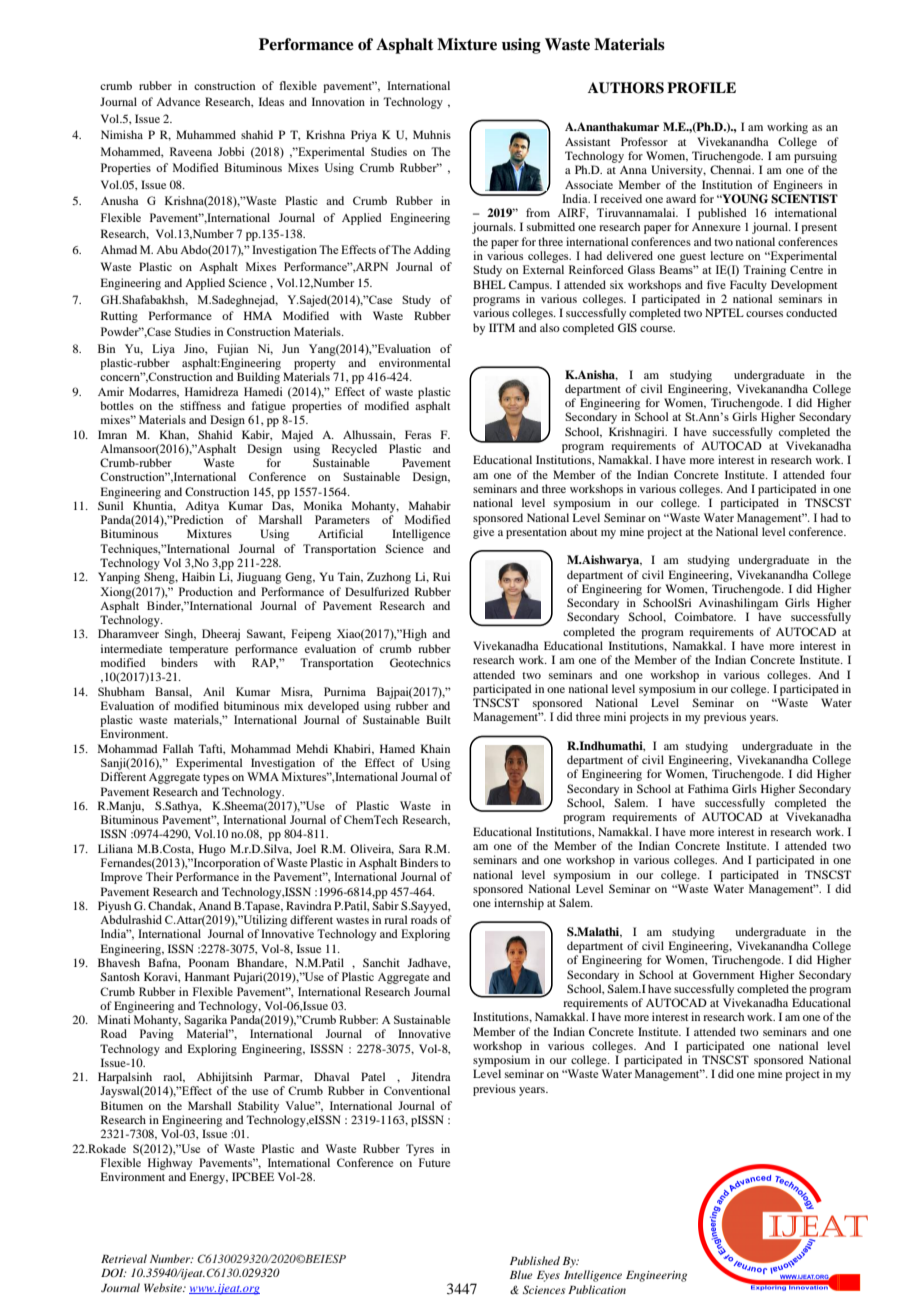 The height and width of the document is (1308, 924). I want to click on Anil, so click(214, 691).
